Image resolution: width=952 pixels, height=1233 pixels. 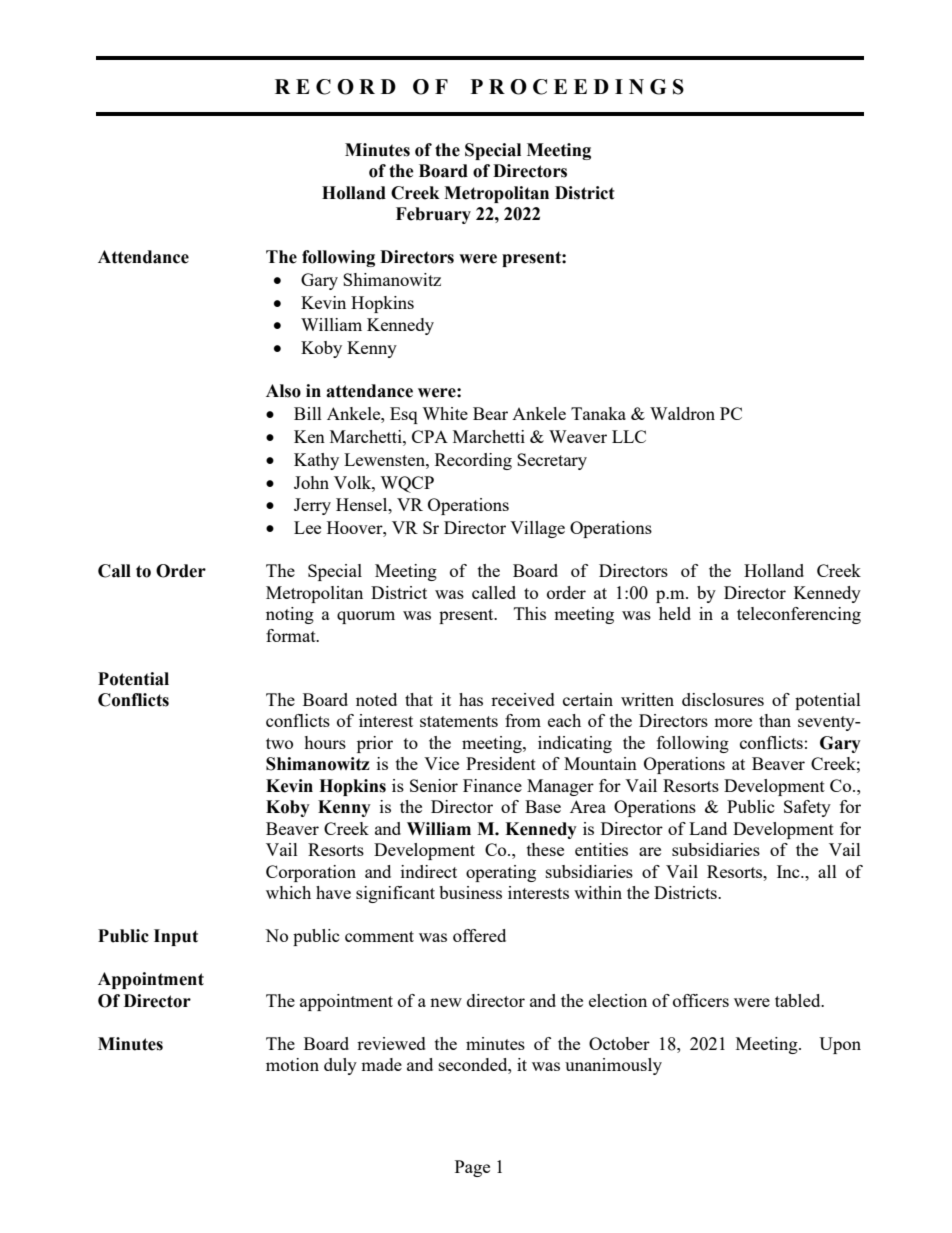 What do you see at coordinates (288, 892) in the page?
I see `which` at bounding box center [288, 892].
